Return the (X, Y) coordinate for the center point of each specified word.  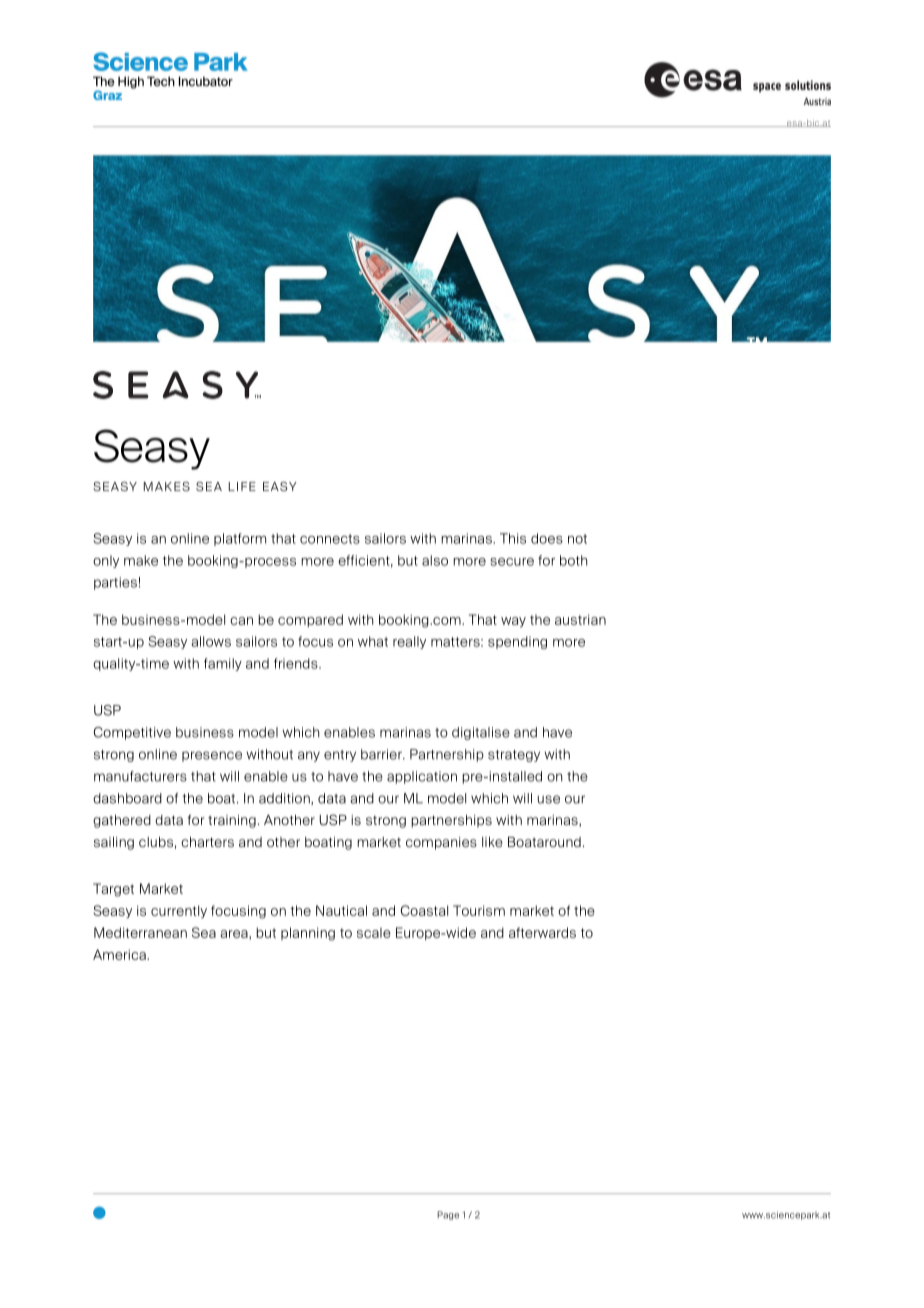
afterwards (542, 932)
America (120, 954)
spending (517, 642)
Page (448, 1215)
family (223, 664)
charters (207, 842)
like (492, 842)
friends (297, 663)
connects (330, 539)
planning (308, 934)
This (513, 538)
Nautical (341, 910)
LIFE (242, 486)
